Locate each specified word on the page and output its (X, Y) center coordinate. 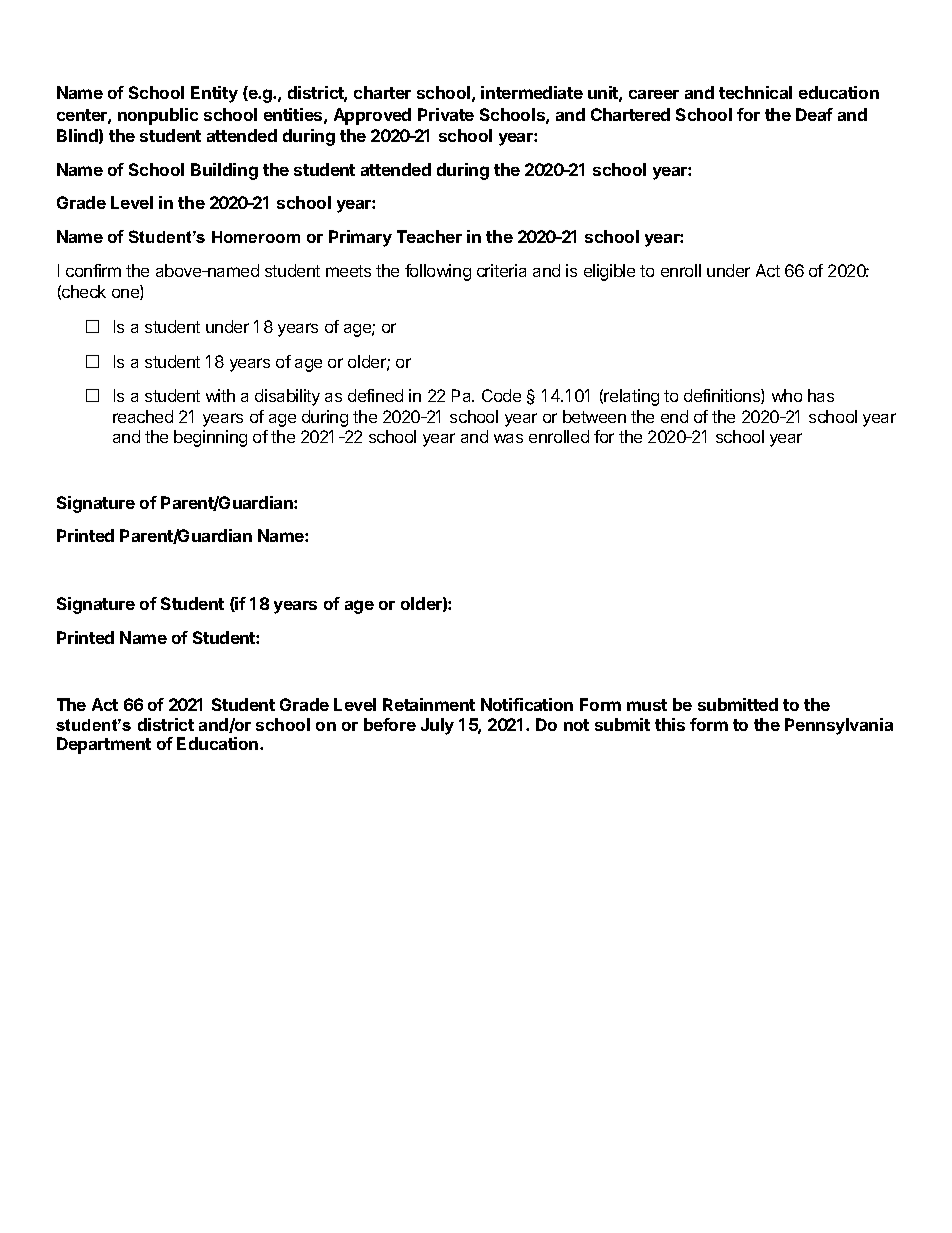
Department (104, 745)
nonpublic (158, 116)
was (508, 438)
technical (755, 92)
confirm (93, 270)
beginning (210, 438)
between (594, 416)
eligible (609, 272)
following (438, 272)
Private (446, 114)
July (437, 726)
